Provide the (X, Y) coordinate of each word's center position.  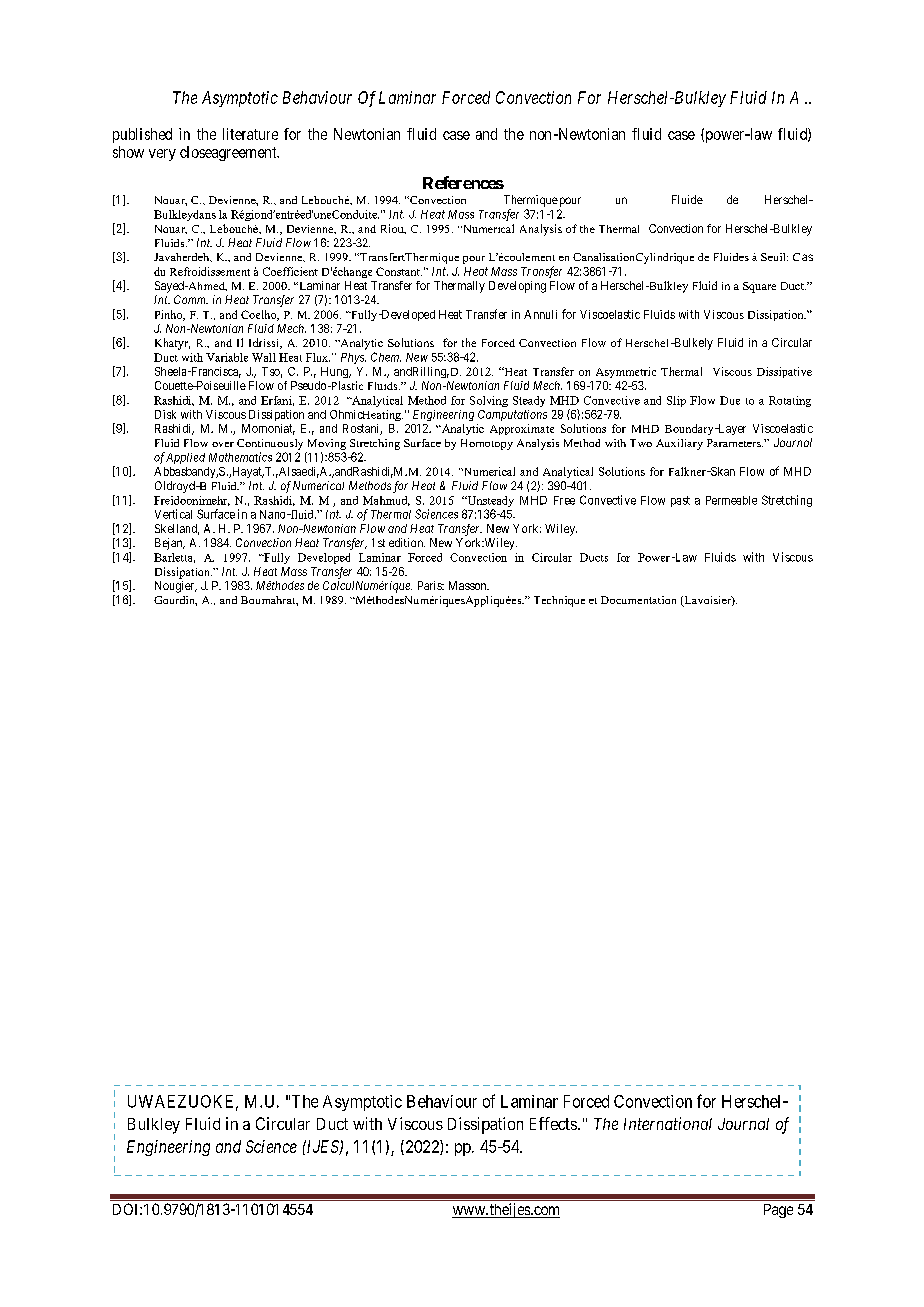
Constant (399, 271)
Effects (553, 1123)
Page (778, 1211)
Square (759, 287)
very (162, 155)
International (668, 1123)
